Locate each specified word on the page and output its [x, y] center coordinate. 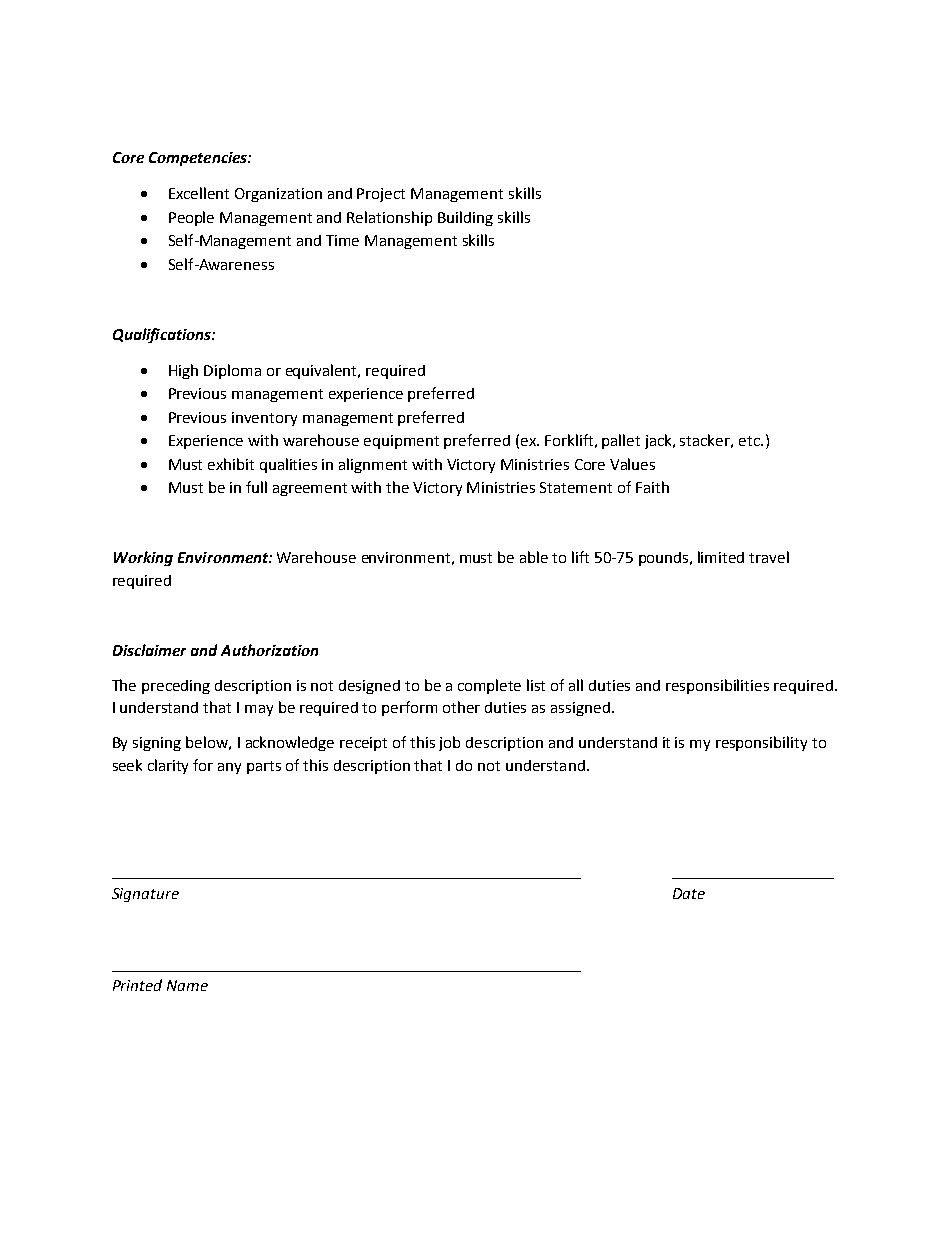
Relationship [389, 218]
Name [187, 985]
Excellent [199, 193]
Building [465, 218]
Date [689, 893]
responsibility [761, 743]
